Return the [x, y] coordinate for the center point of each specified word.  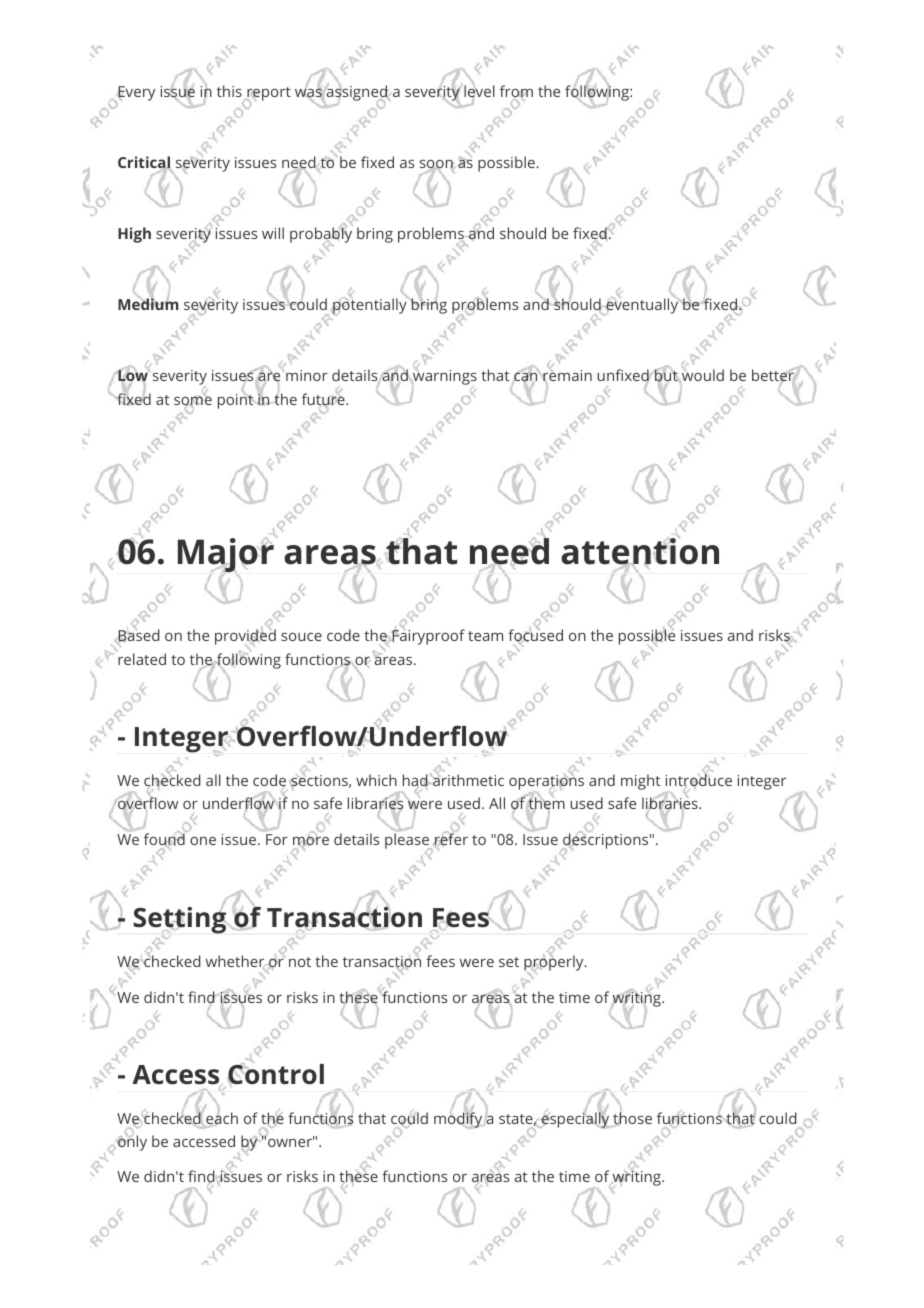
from [516, 92]
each [221, 1118]
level [479, 91]
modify [458, 1119]
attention [640, 552]
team [485, 636]
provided [245, 638]
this [229, 91]
